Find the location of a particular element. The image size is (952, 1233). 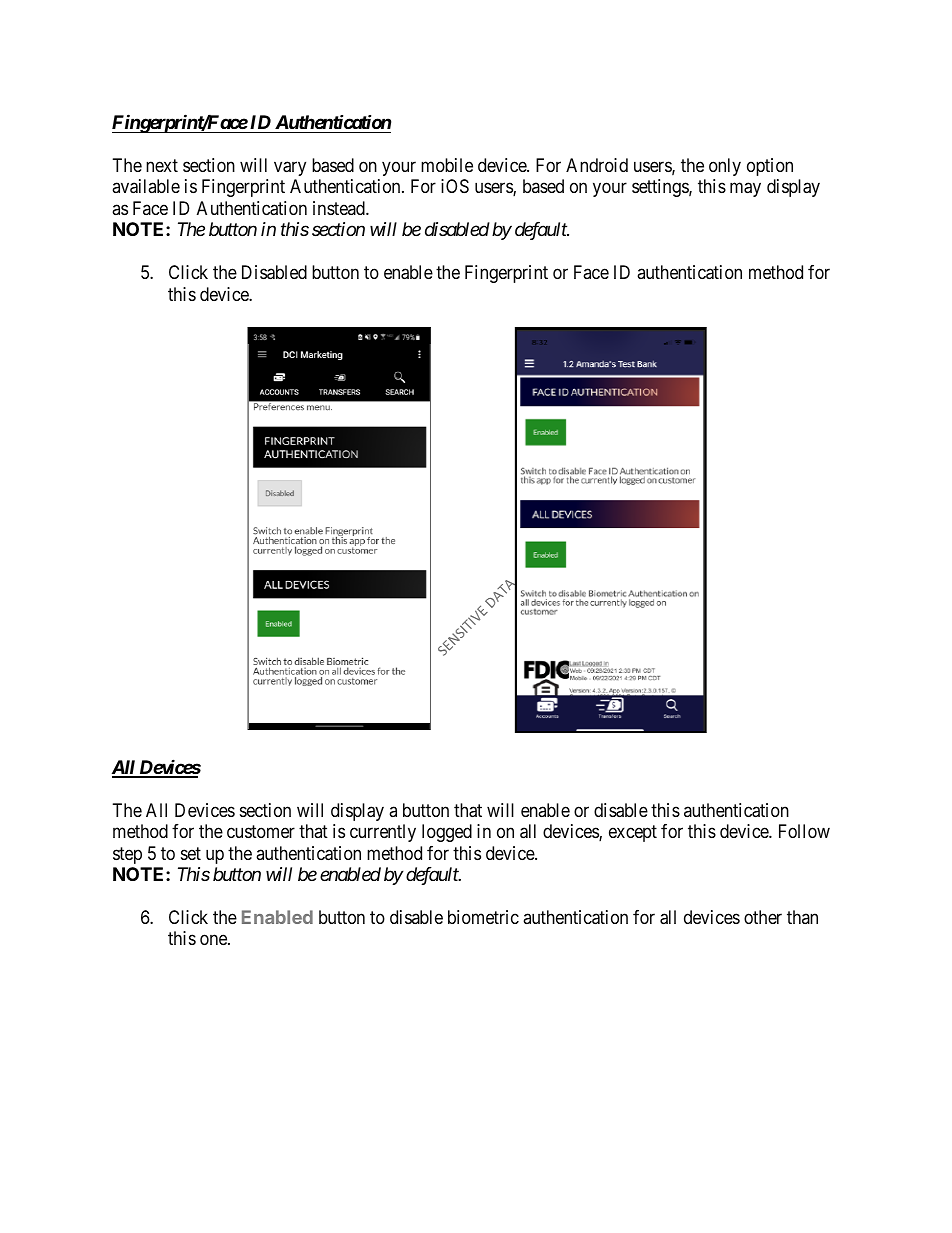

customer is located at coordinates (261, 831).
